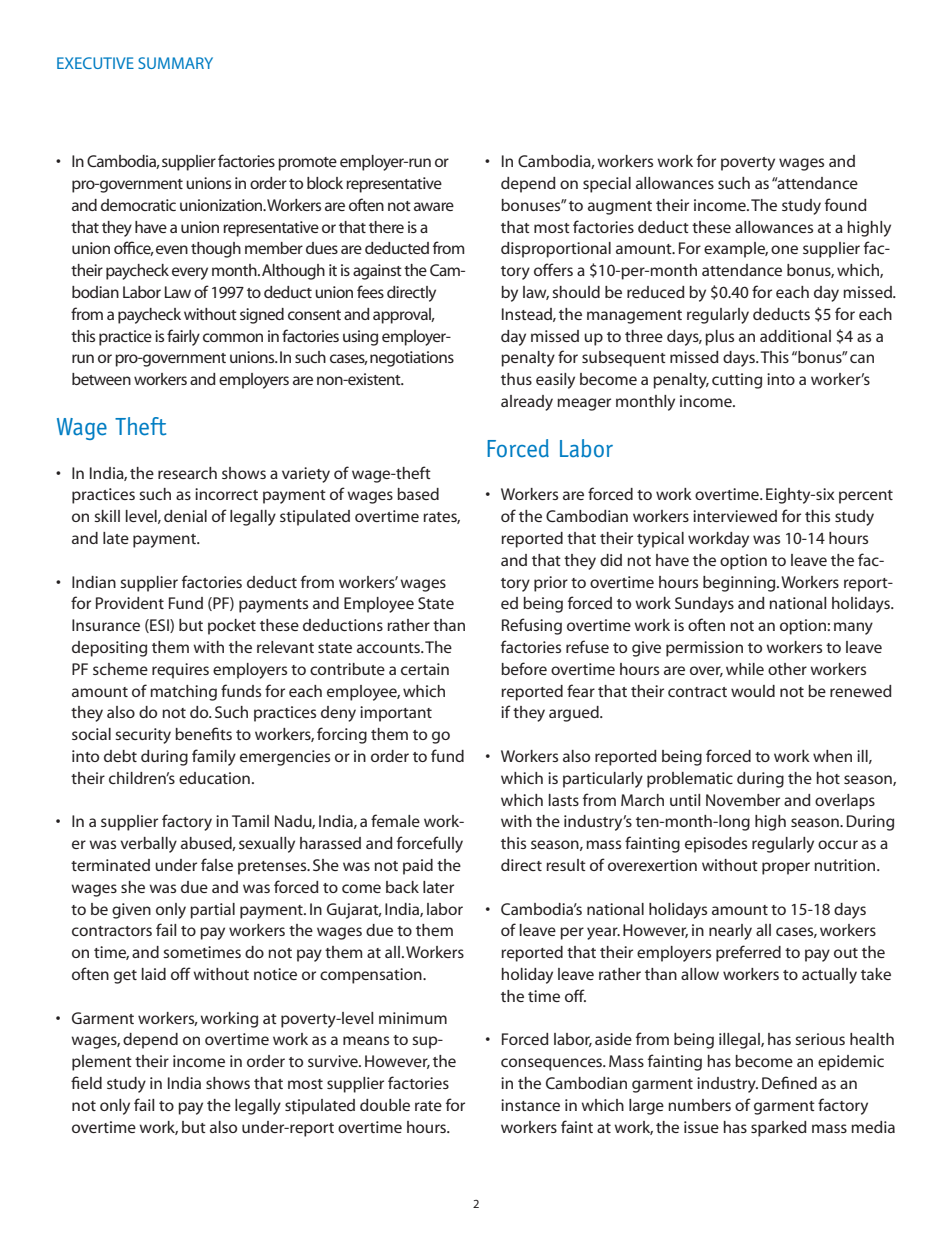 Image resolution: width=952 pixels, height=1233 pixels. I want to click on before, so click(524, 668).
